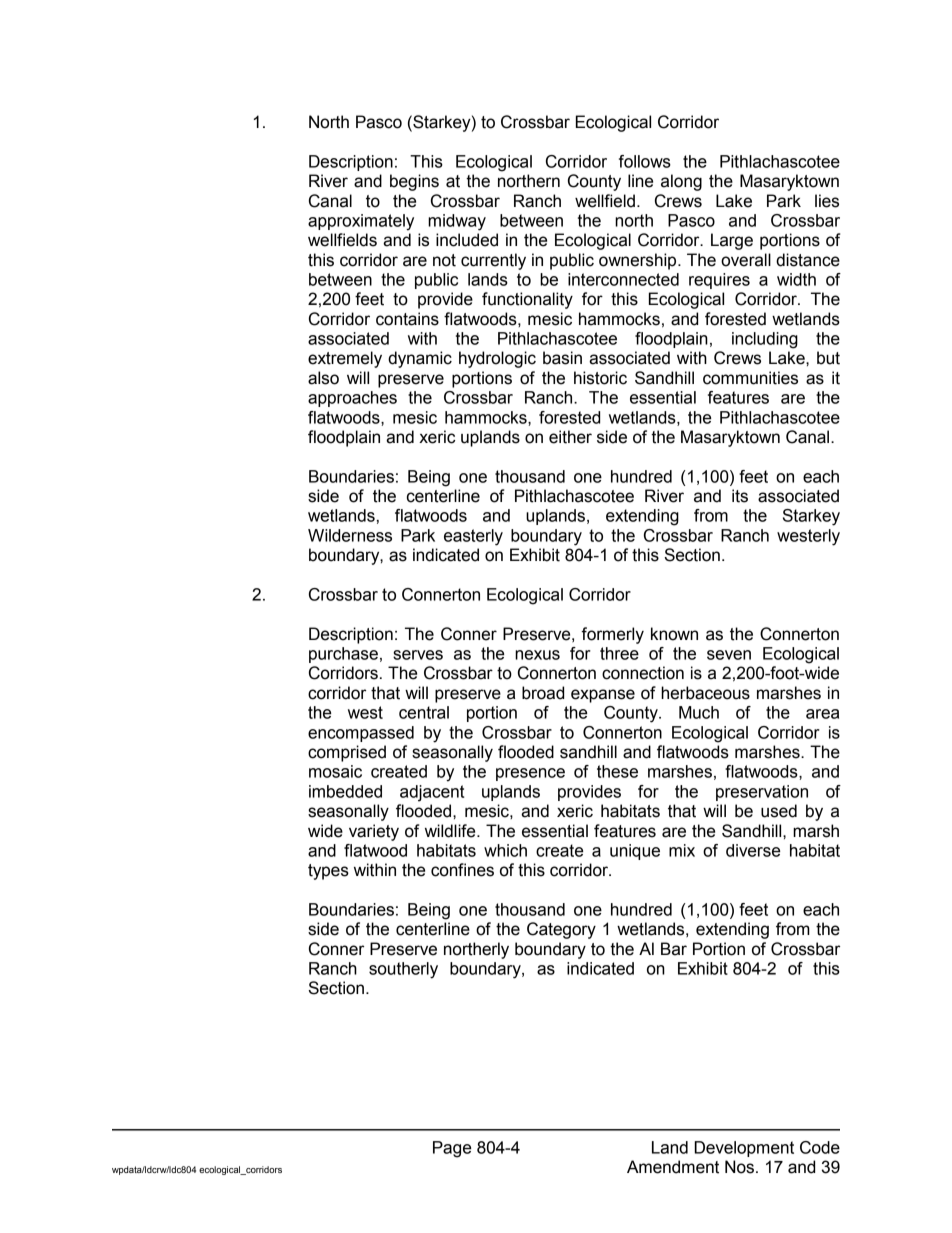 The image size is (952, 1233). What do you see at coordinates (414, 182) in the screenshot?
I see `begins` at bounding box center [414, 182].
